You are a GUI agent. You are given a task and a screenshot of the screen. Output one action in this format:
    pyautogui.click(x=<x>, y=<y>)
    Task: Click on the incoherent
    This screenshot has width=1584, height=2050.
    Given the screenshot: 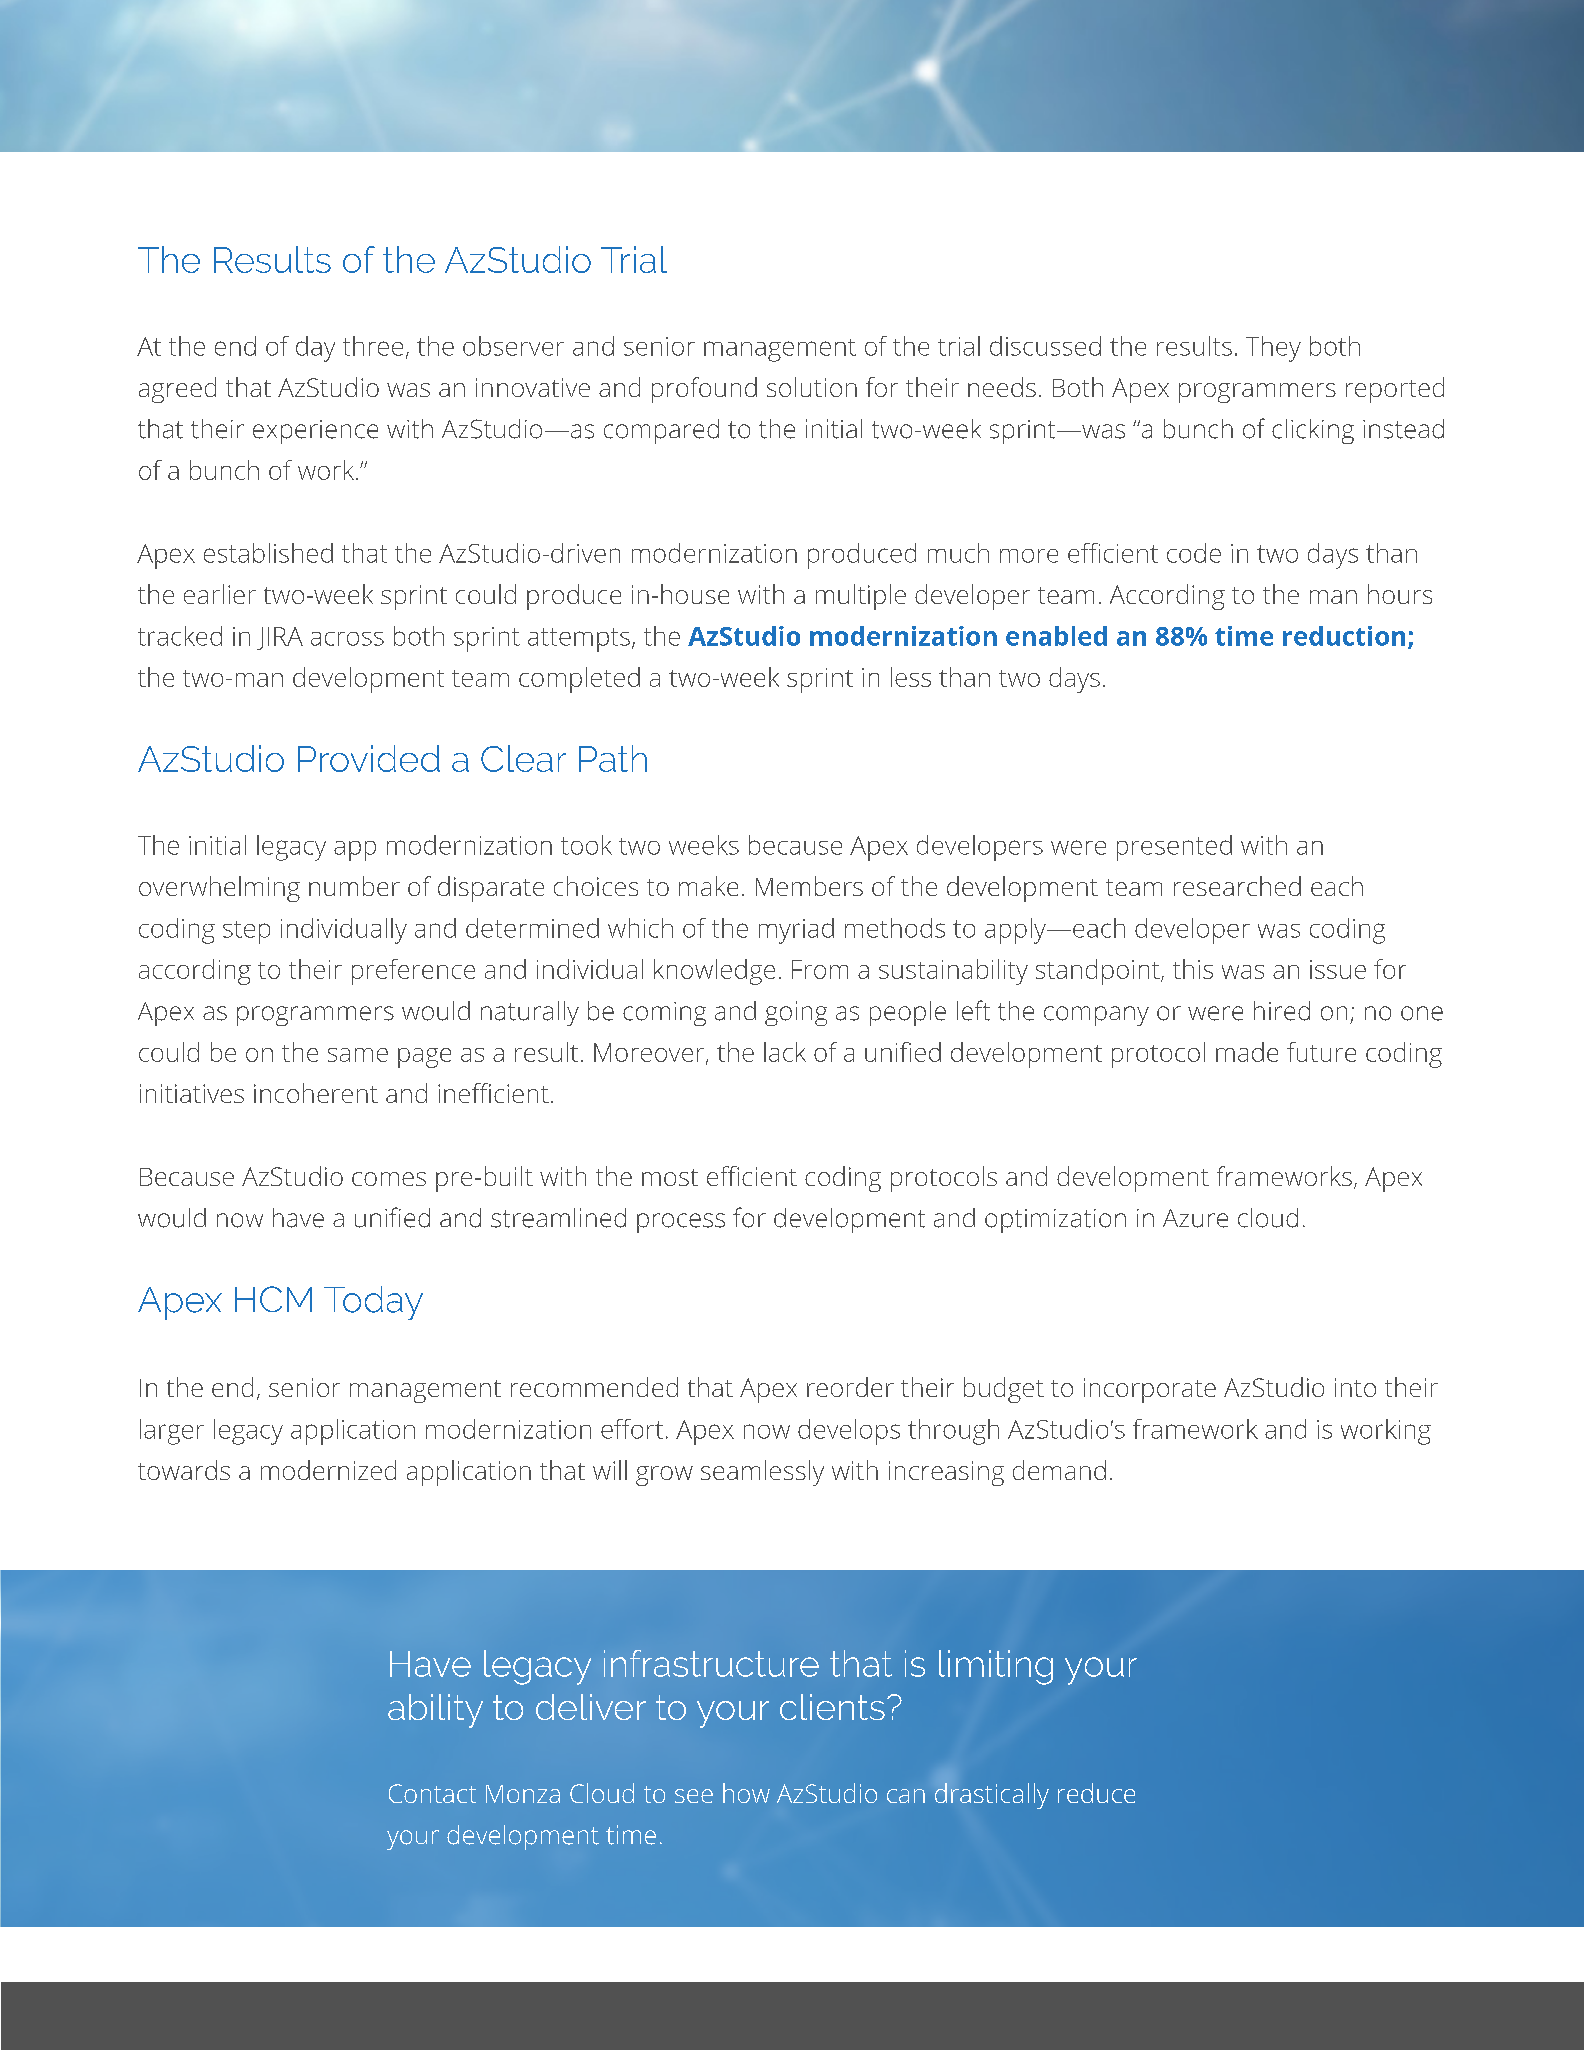 What is the action you would take?
    pyautogui.click(x=316, y=1093)
